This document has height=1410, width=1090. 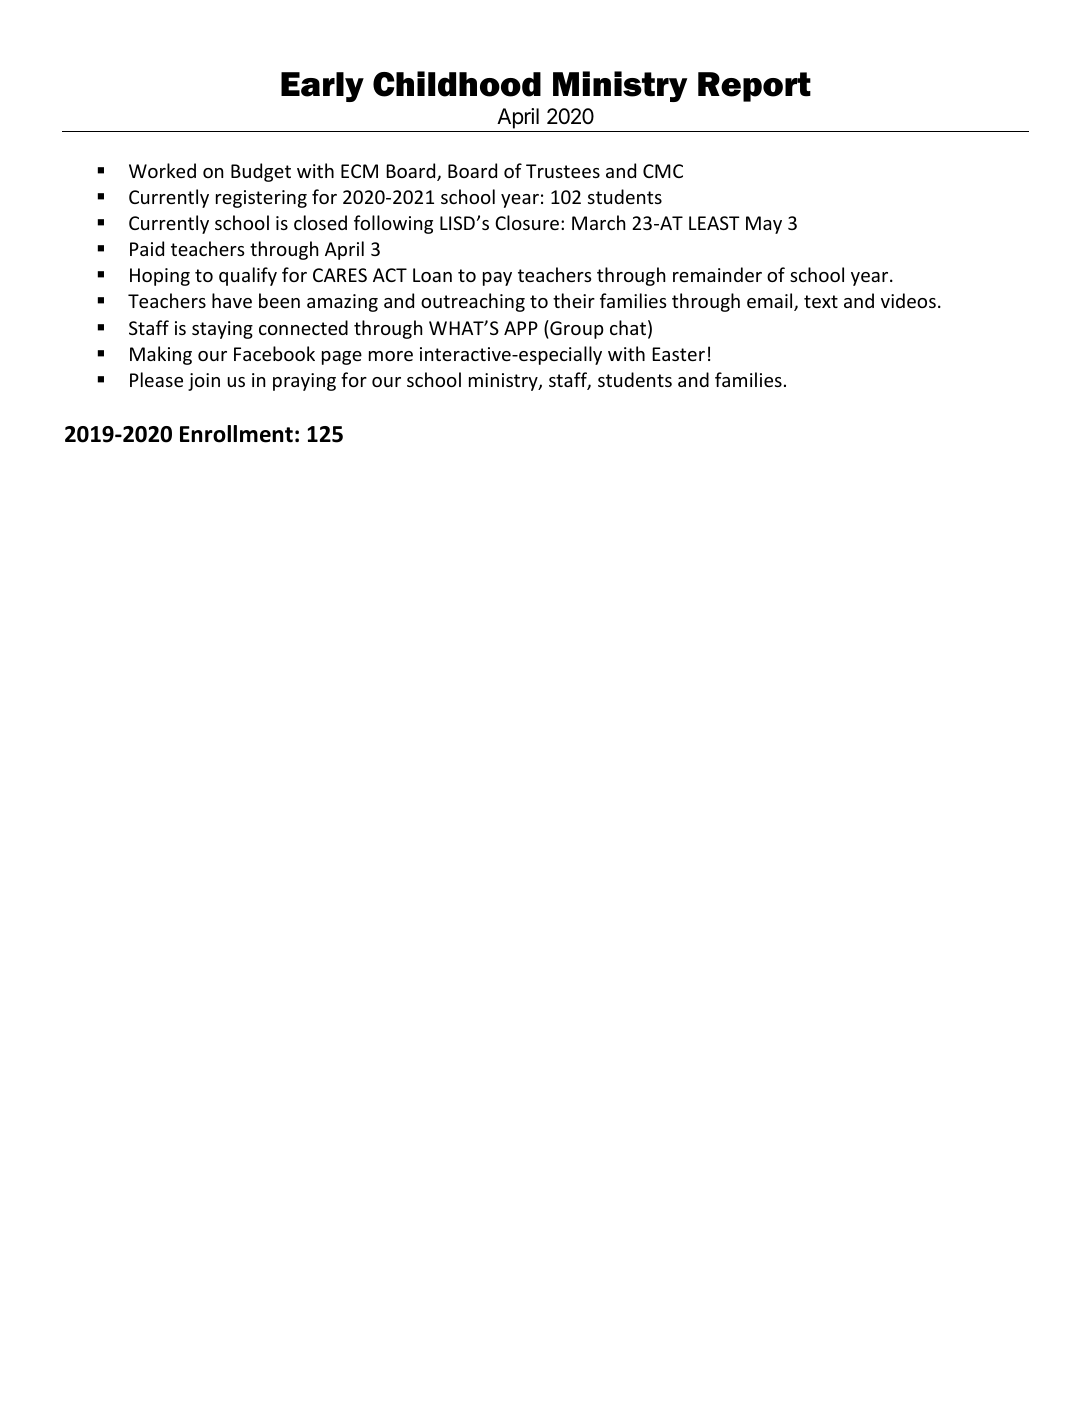 What do you see at coordinates (821, 301) in the document?
I see `text` at bounding box center [821, 301].
